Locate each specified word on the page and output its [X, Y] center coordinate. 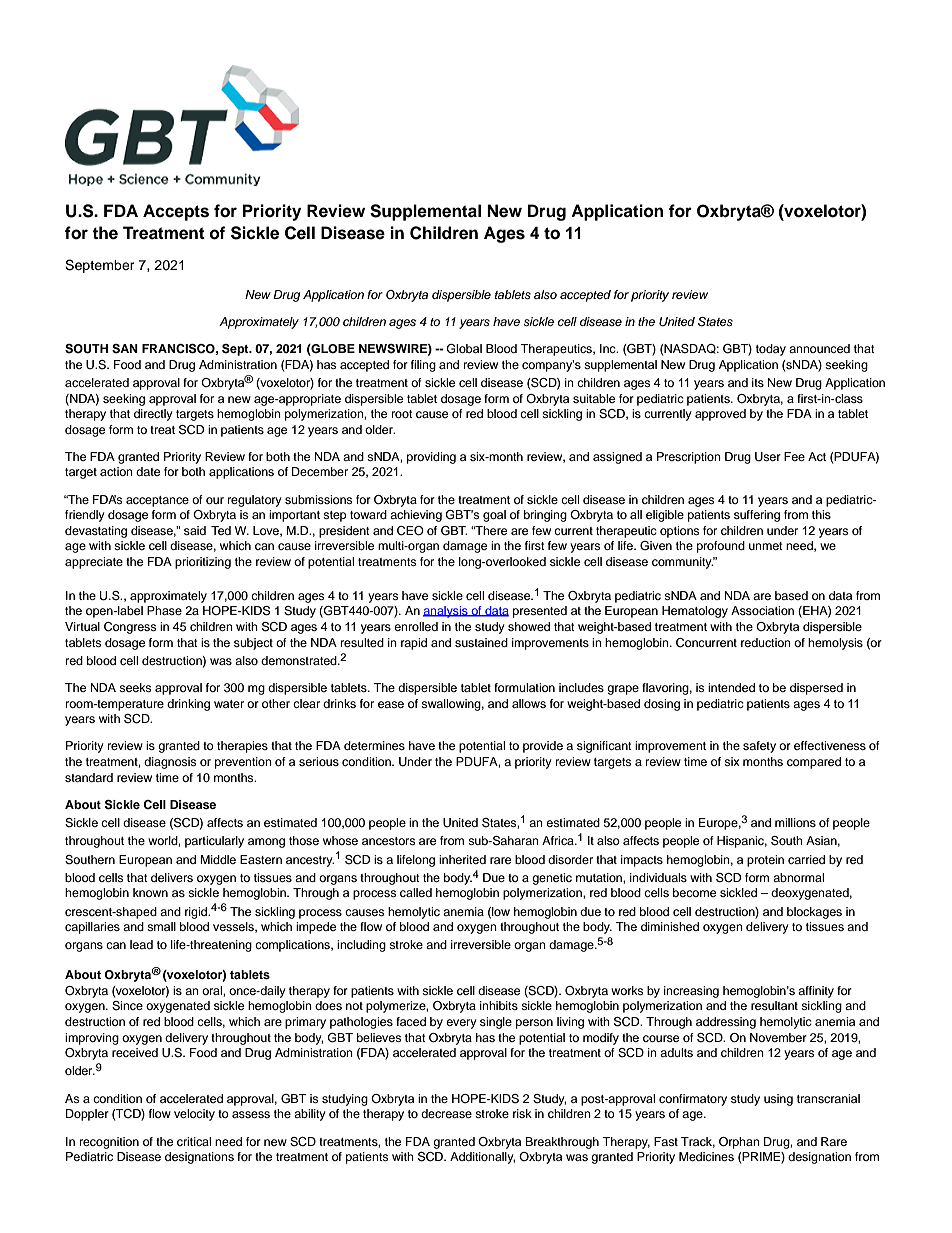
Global [464, 349]
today [771, 350]
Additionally [482, 1158]
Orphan [739, 1143]
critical [194, 1141]
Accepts [176, 212]
